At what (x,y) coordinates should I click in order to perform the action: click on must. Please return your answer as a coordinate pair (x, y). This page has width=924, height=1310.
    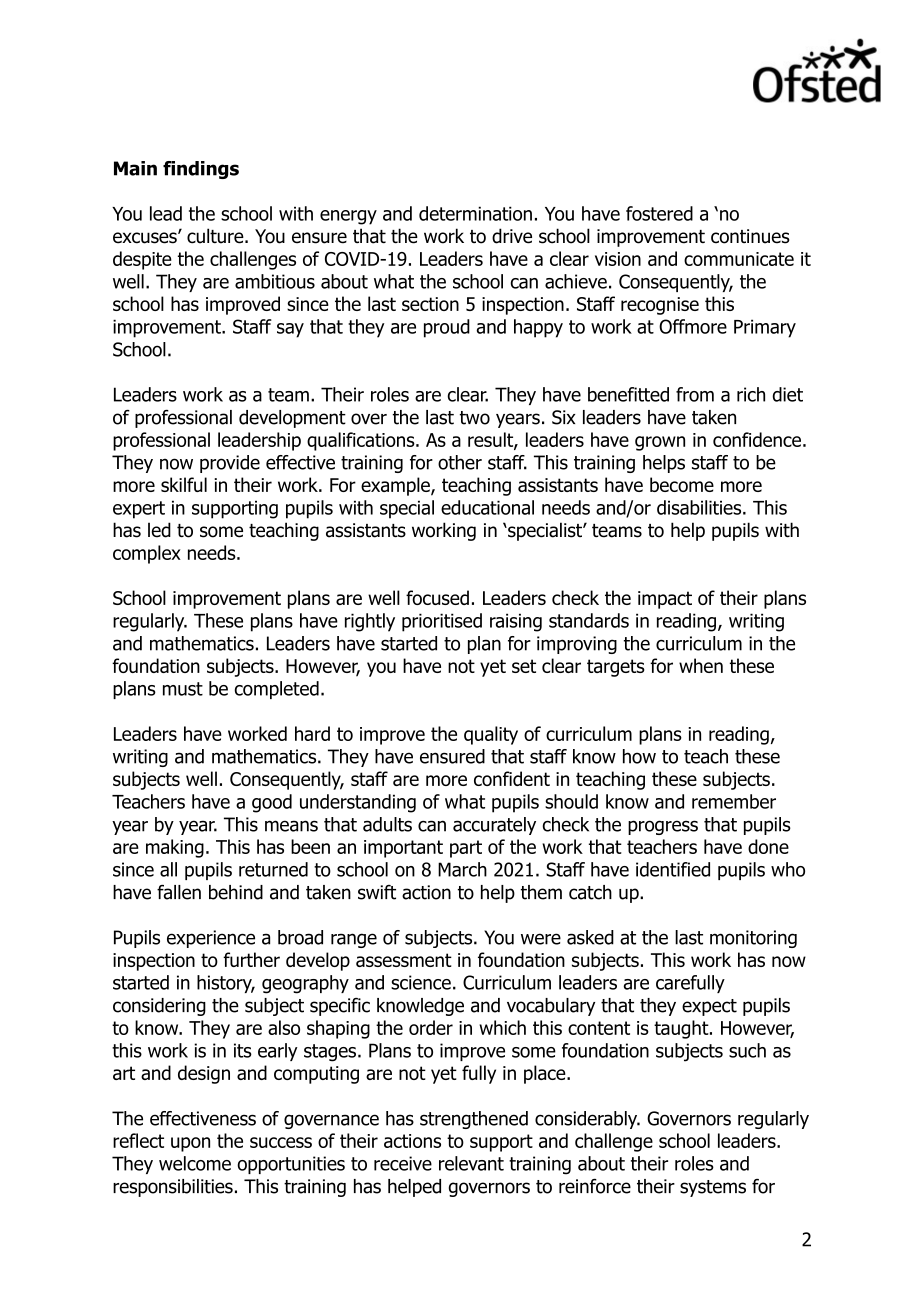
    Looking at the image, I should click on (183, 689).
